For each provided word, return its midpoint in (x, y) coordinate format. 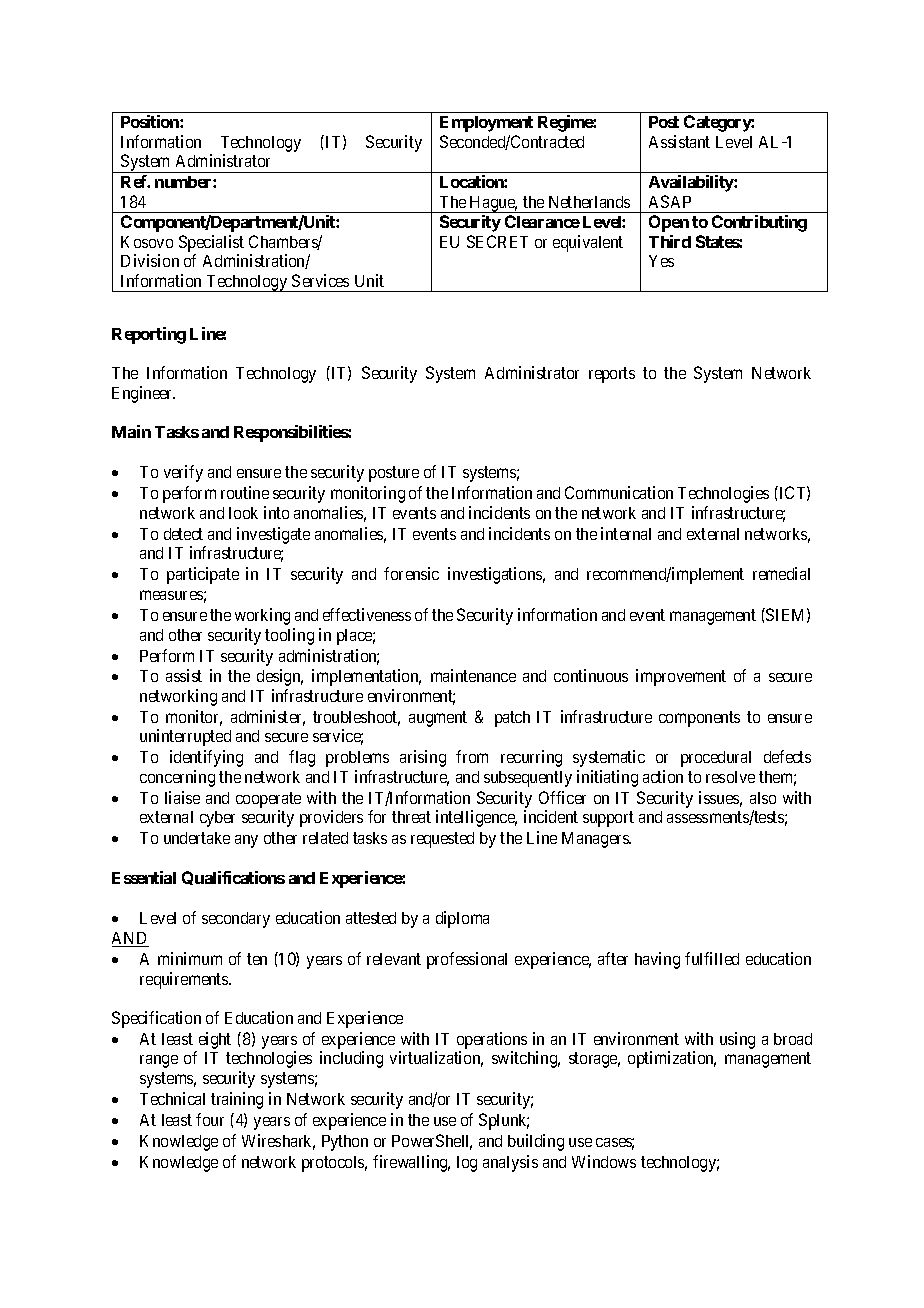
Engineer (143, 394)
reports (612, 375)
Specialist (211, 243)
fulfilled (712, 958)
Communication (619, 492)
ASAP (670, 201)
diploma (462, 919)
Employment (486, 124)
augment (438, 719)
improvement (681, 677)
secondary (236, 920)
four (210, 1119)
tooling (289, 636)
